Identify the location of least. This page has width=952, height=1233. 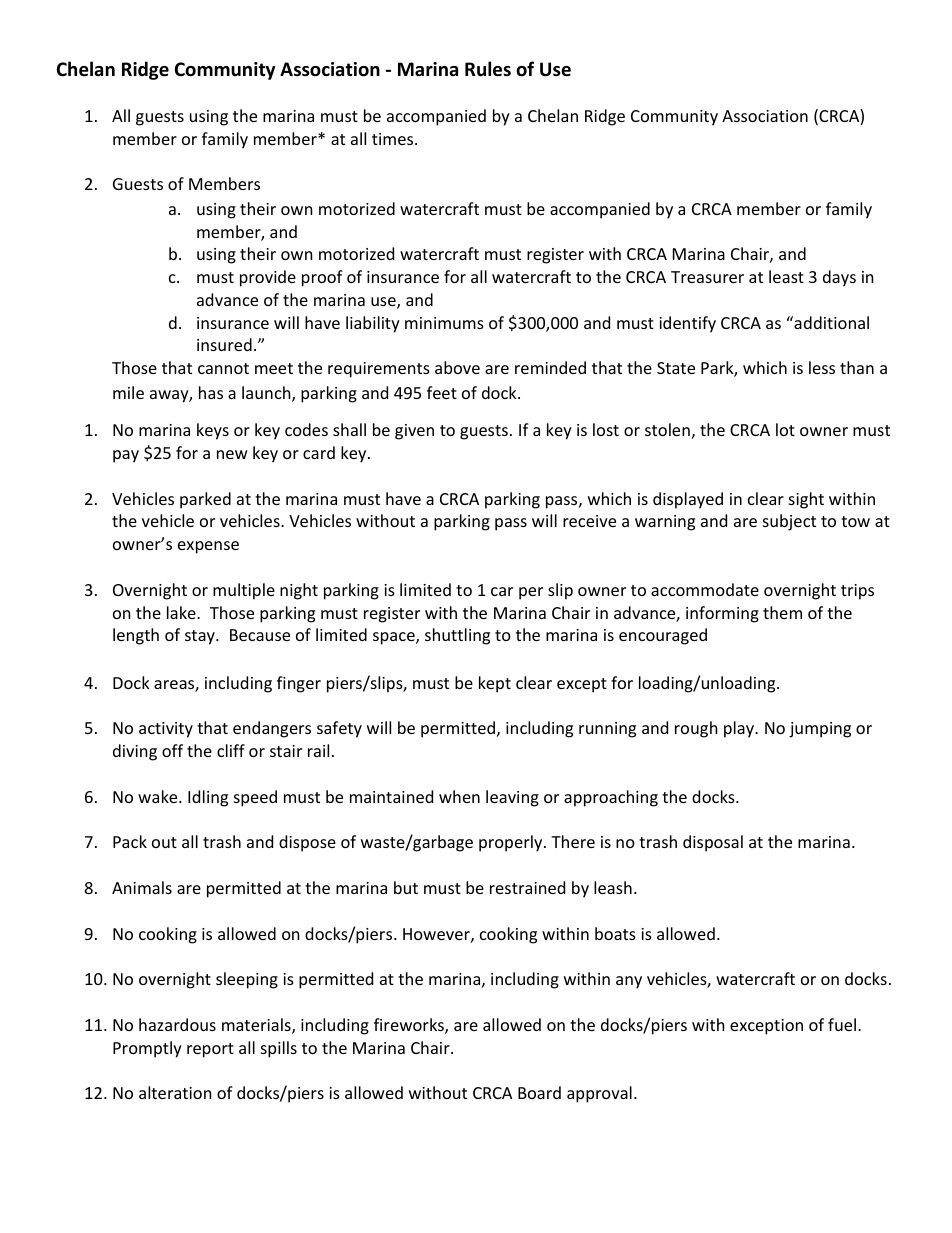
(786, 276).
